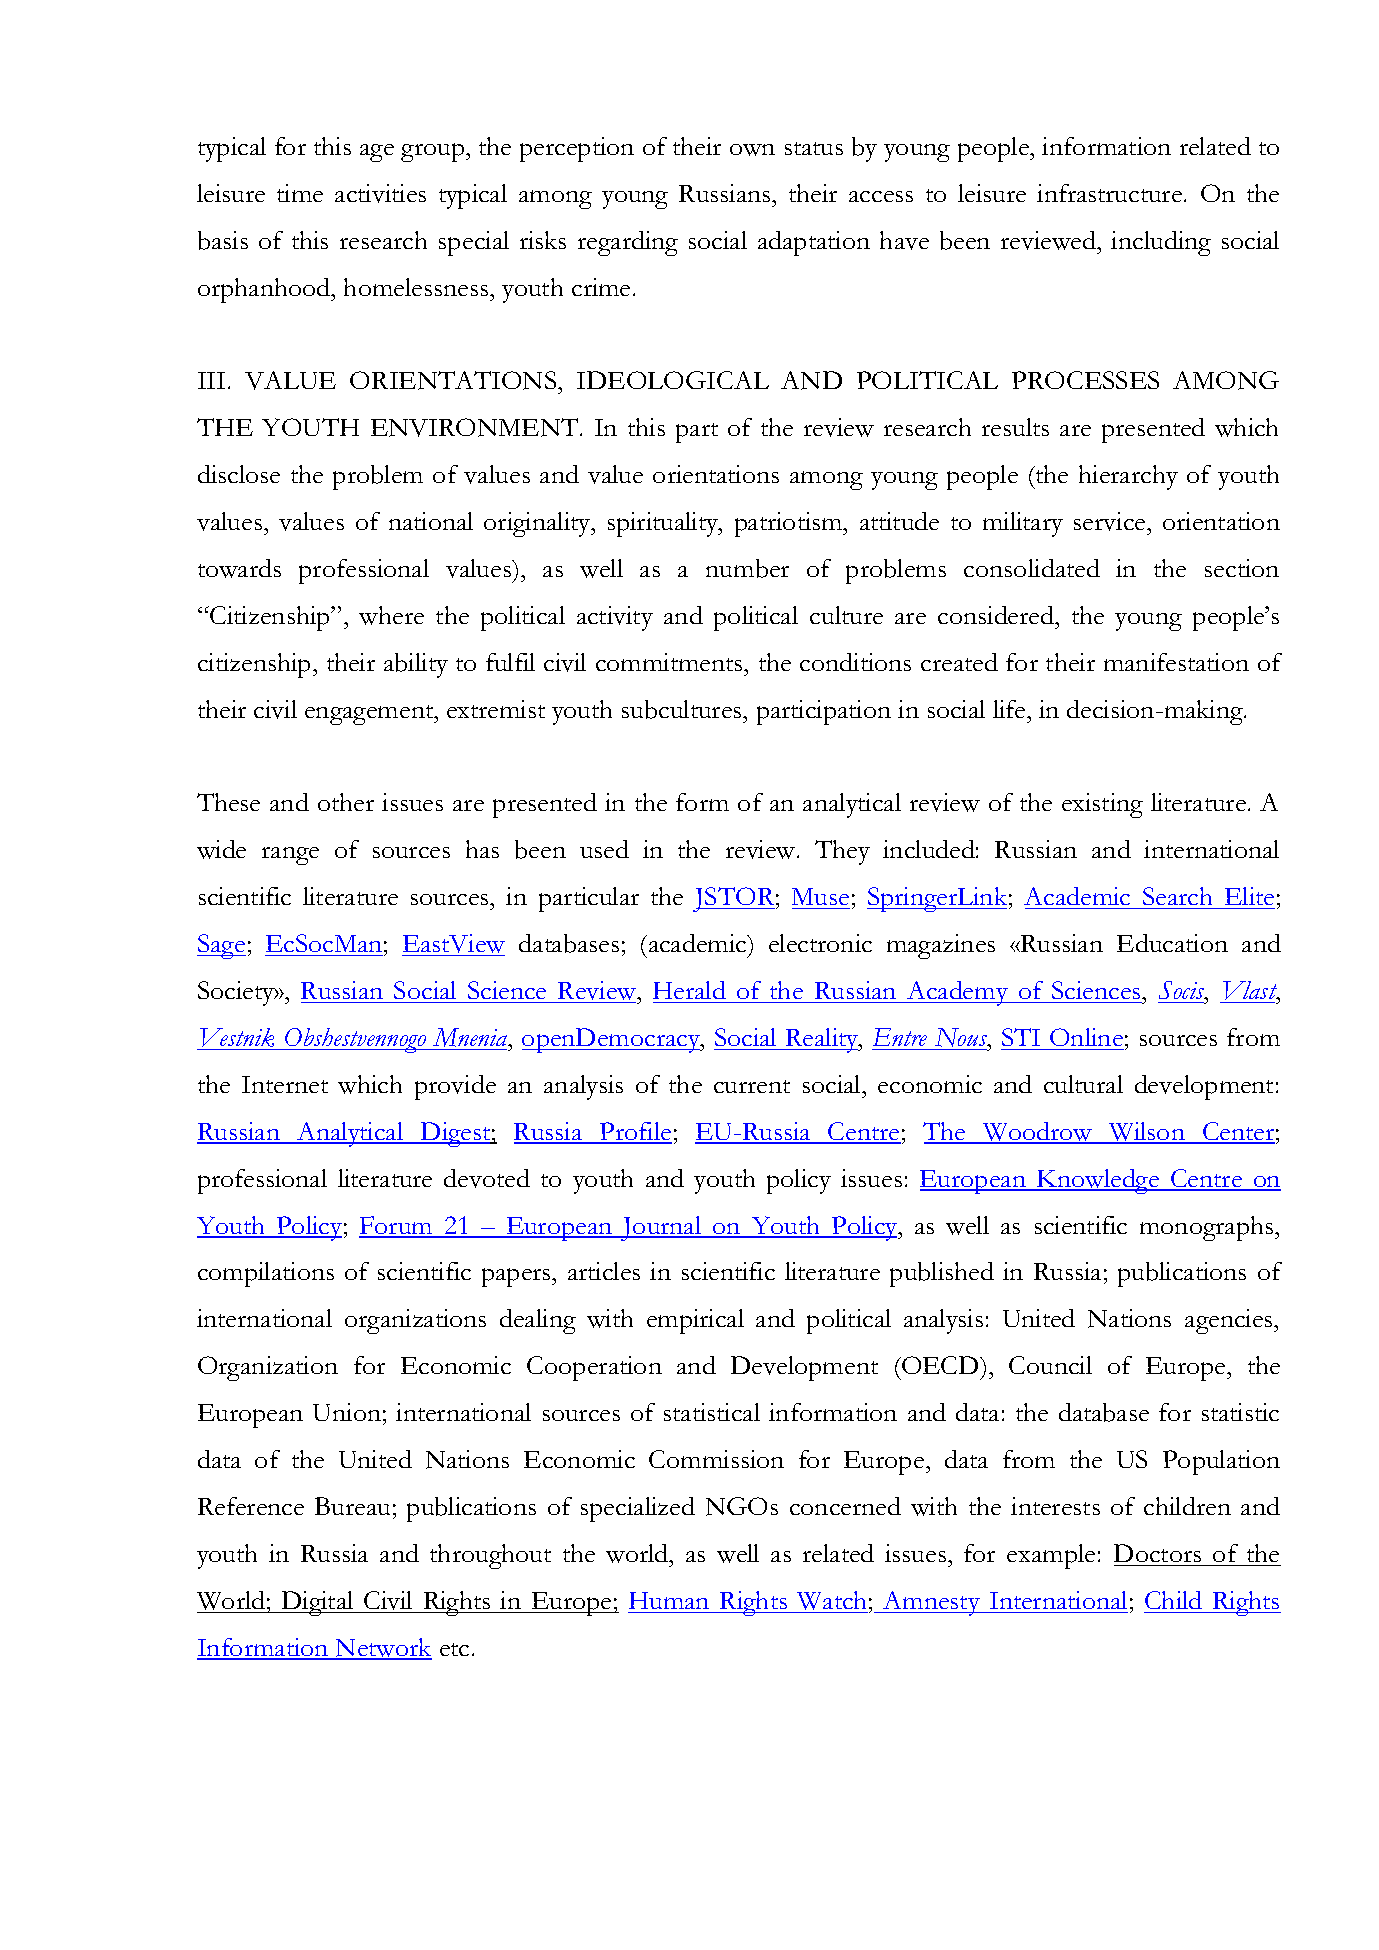 This screenshot has height=1950, width=1379. I want to click on Digital, so click(317, 1603).
